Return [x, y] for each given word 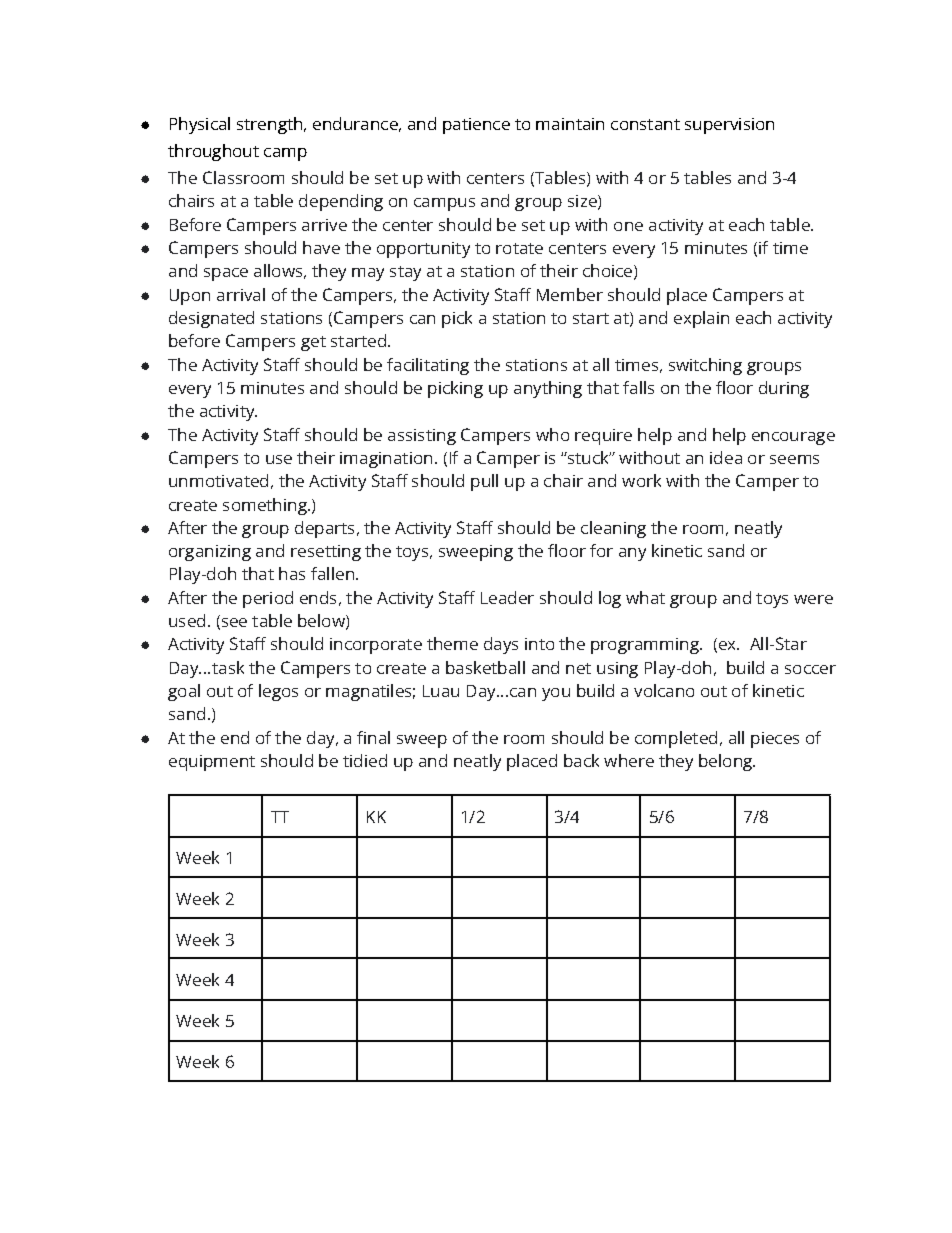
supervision [729, 126]
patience [476, 126]
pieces [775, 740]
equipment [212, 763]
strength [271, 125]
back [581, 760]
